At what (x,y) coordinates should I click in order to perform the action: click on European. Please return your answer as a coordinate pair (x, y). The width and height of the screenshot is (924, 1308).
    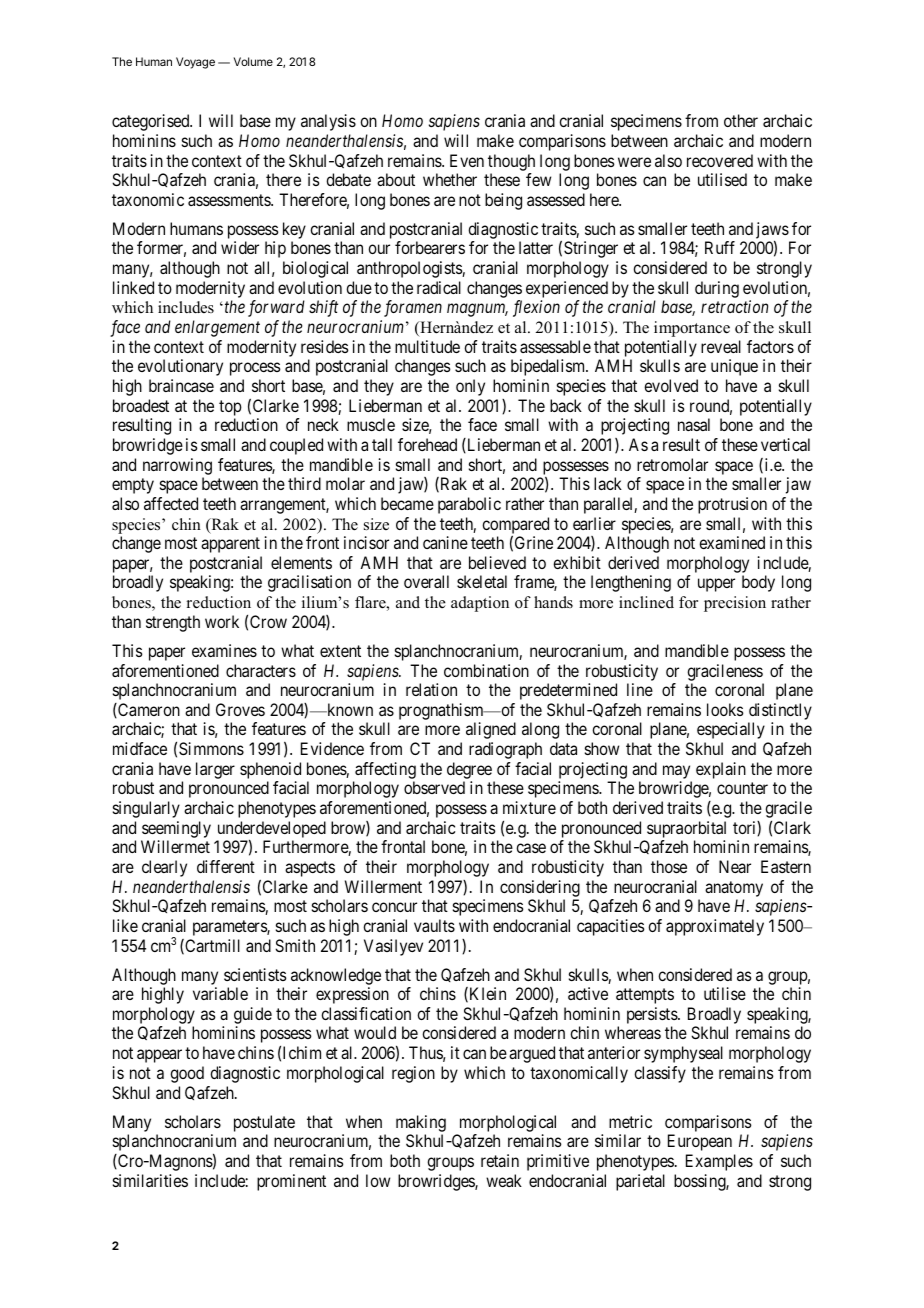
    Looking at the image, I should click on (700, 1142).
